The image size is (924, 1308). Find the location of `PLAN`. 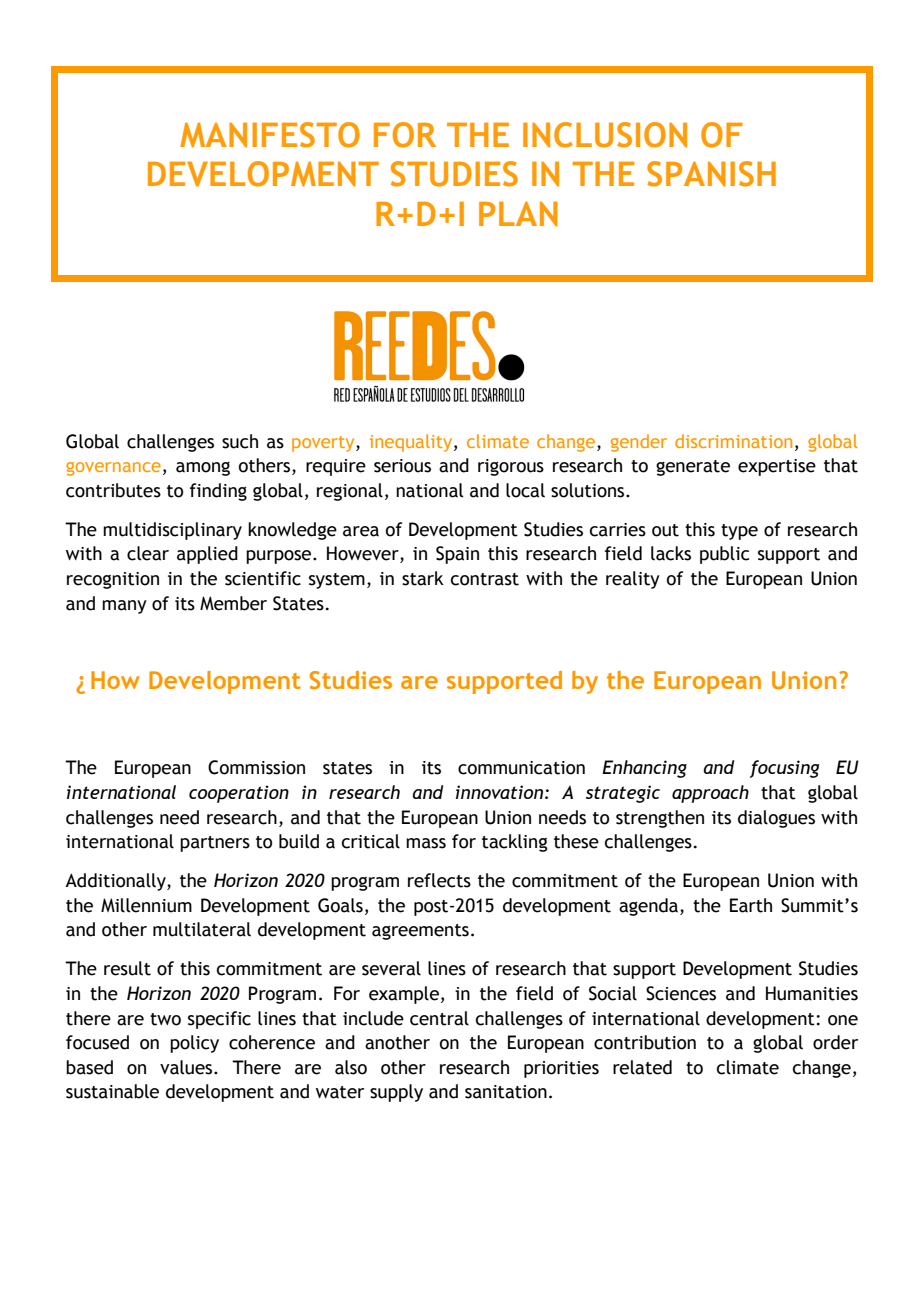

PLAN is located at coordinates (518, 214).
